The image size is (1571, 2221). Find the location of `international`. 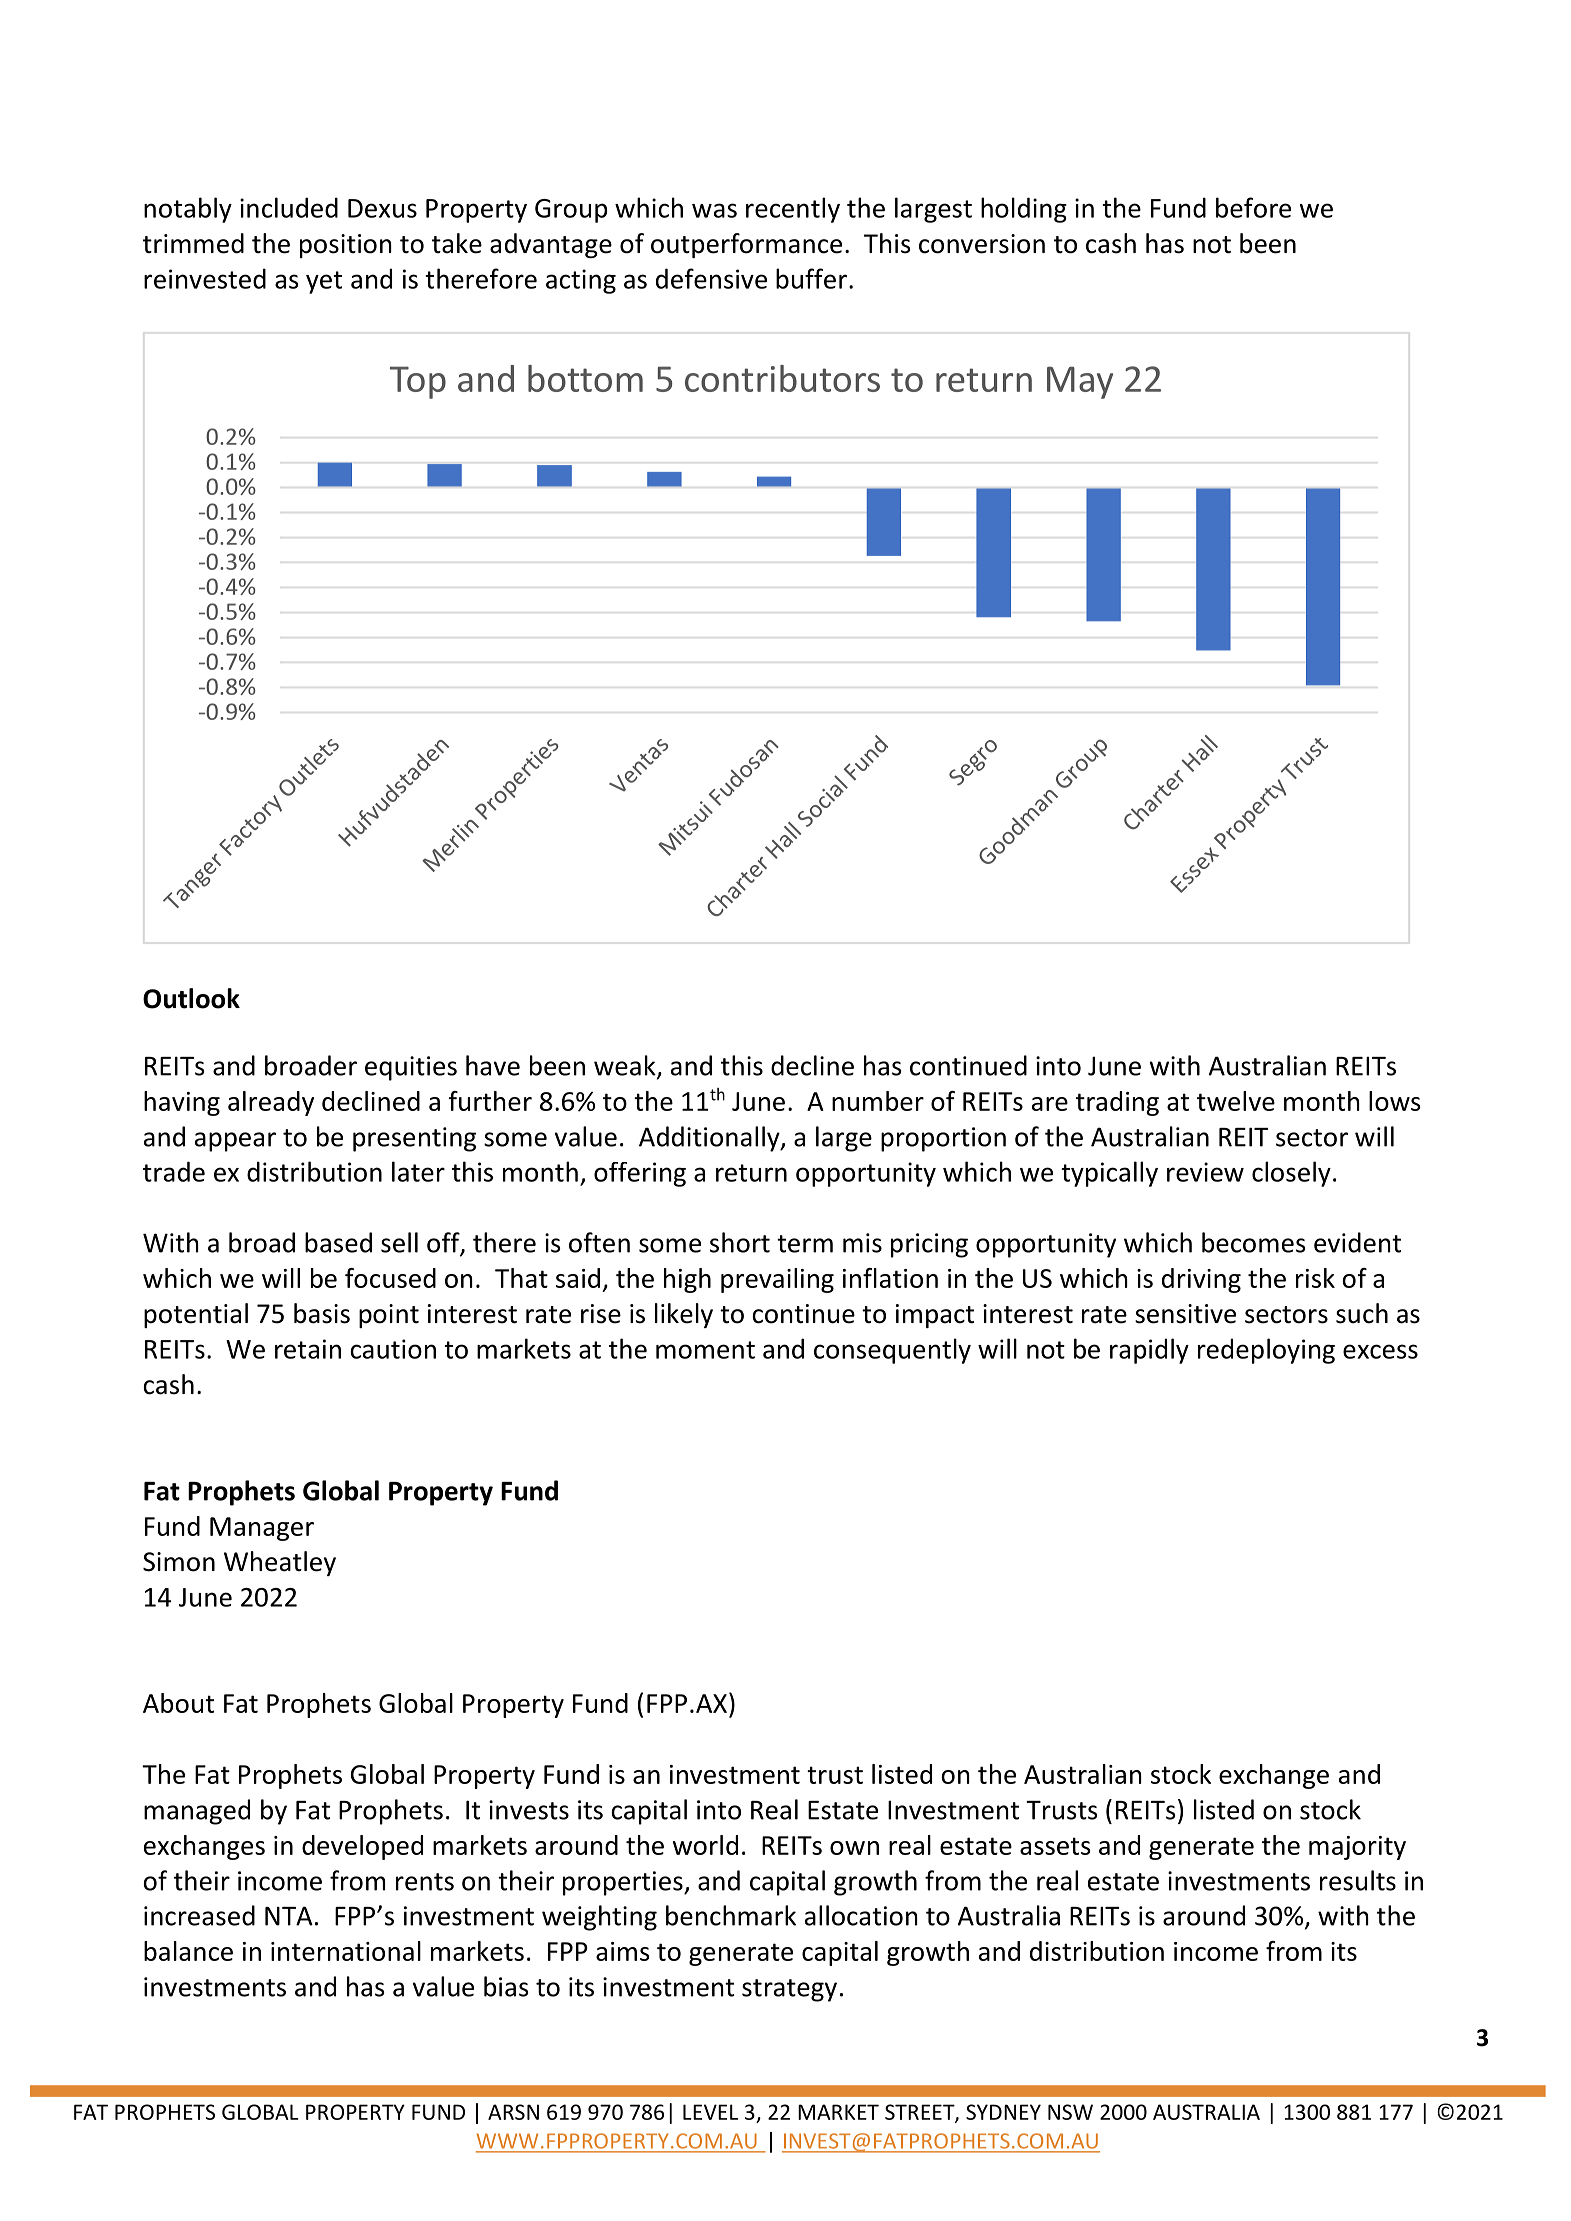

international is located at coordinates (346, 1951).
